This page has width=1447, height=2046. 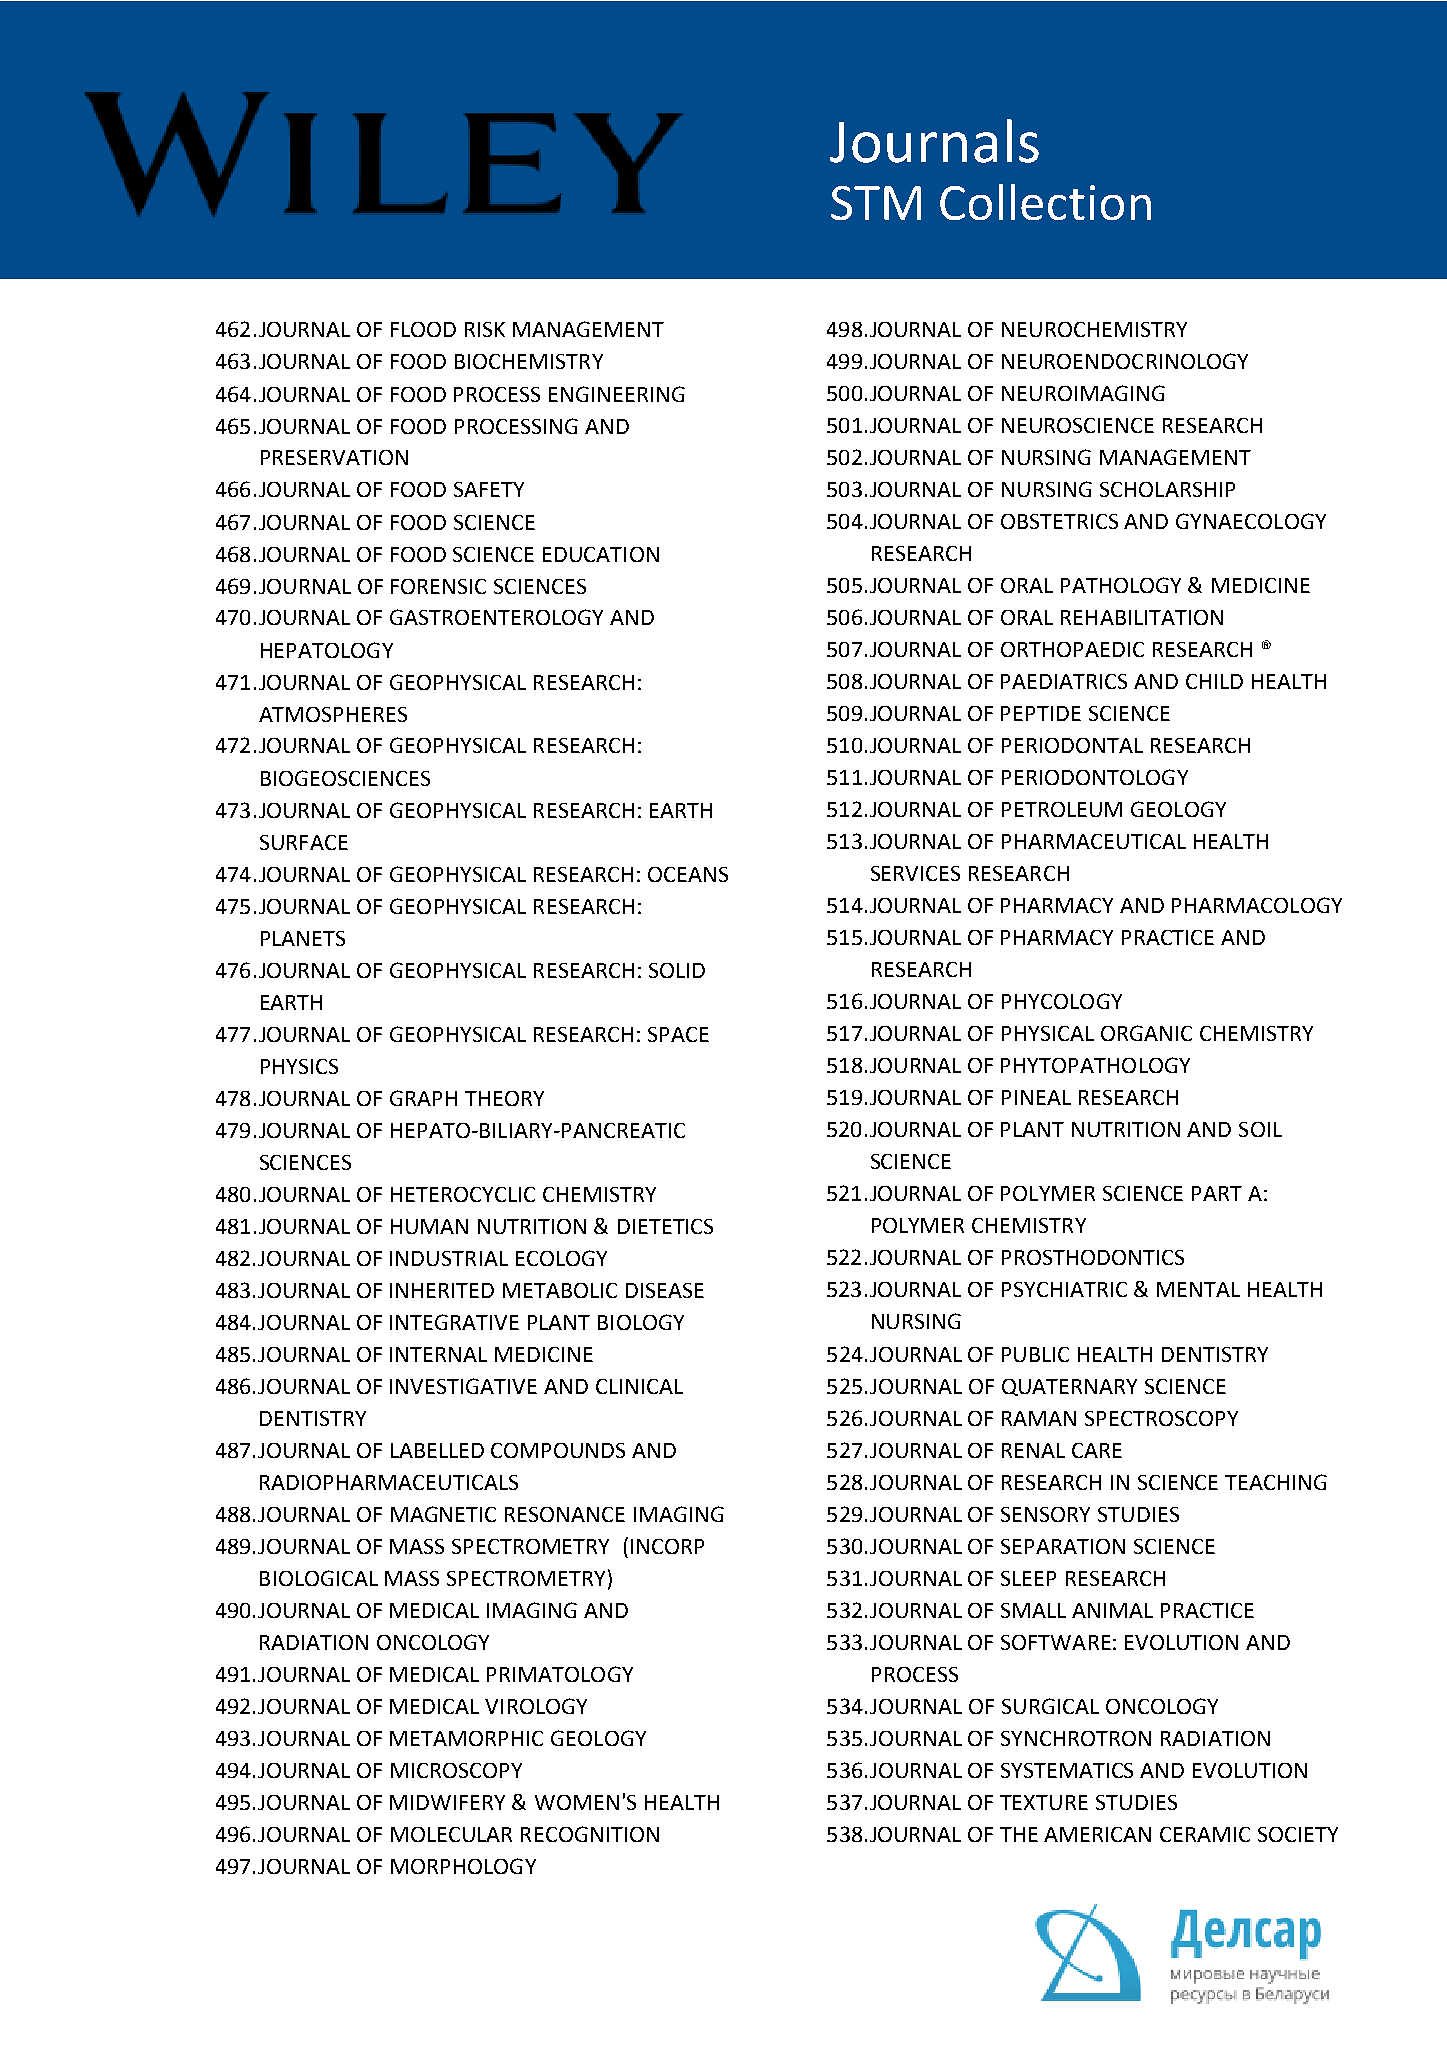 What do you see at coordinates (876, 203) in the page?
I see `STM` at bounding box center [876, 203].
